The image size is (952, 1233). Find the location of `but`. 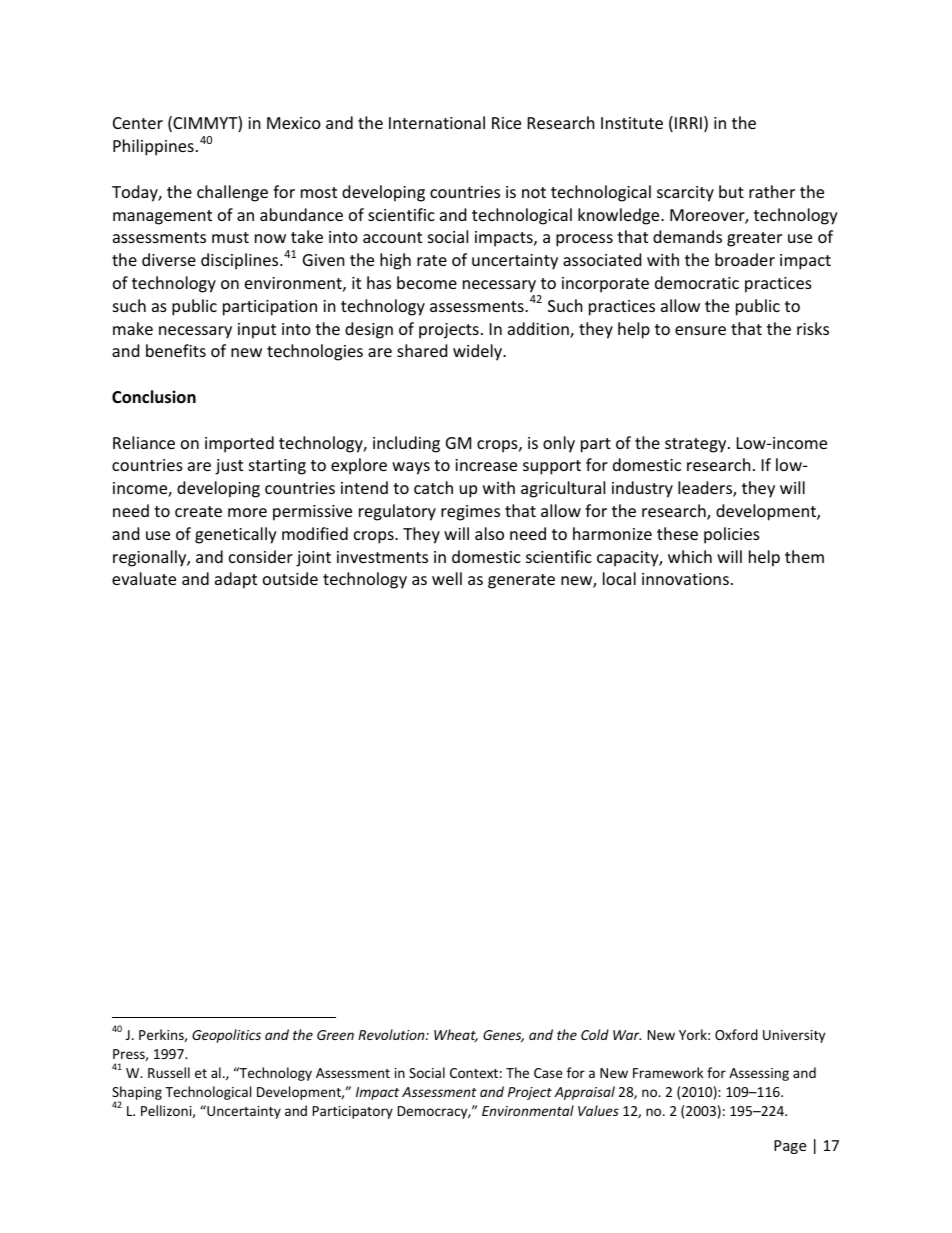

but is located at coordinates (731, 191).
